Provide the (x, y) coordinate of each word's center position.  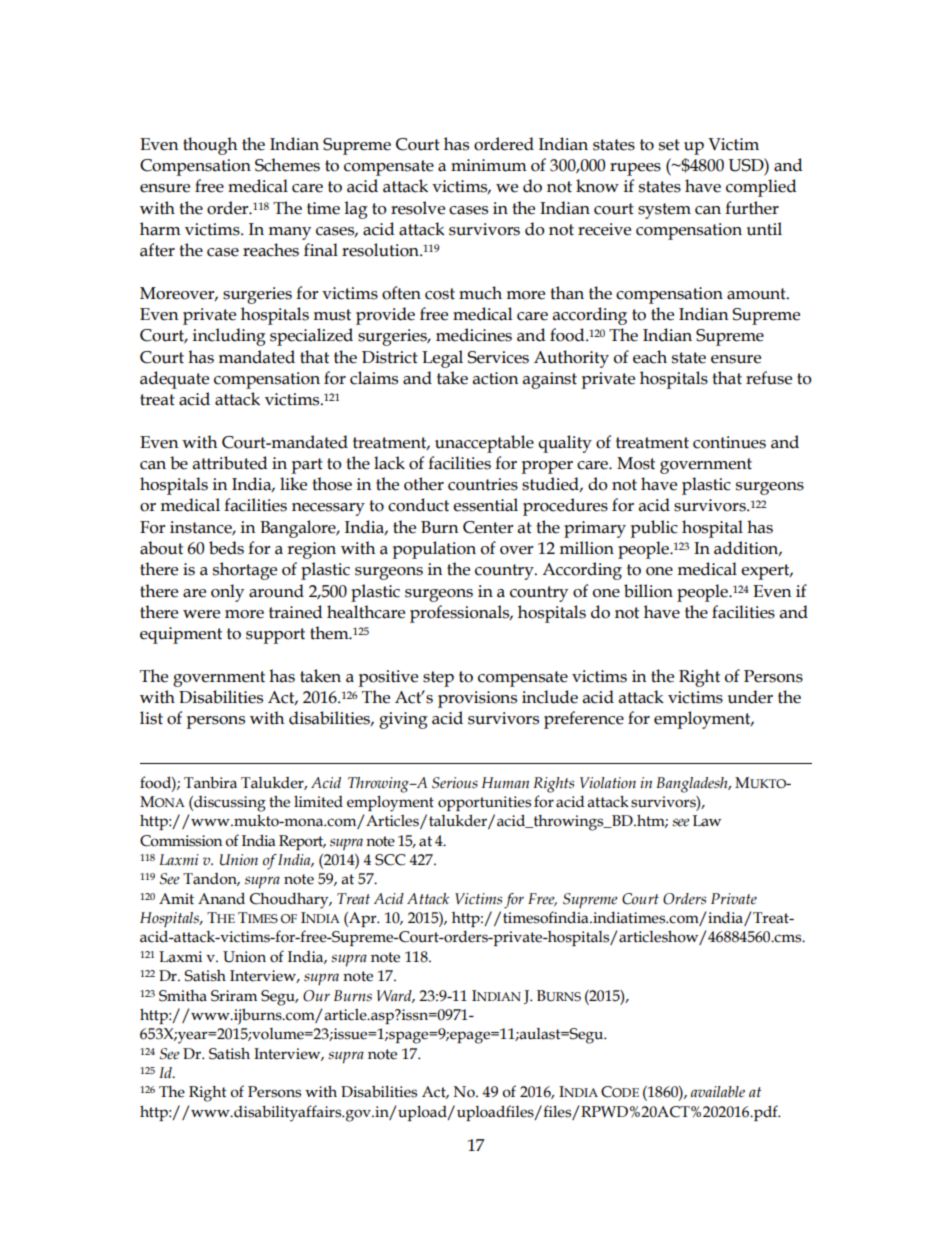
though (210, 146)
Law (707, 821)
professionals (461, 614)
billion (648, 591)
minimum (489, 165)
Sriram (234, 996)
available (718, 1092)
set (669, 145)
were (201, 614)
